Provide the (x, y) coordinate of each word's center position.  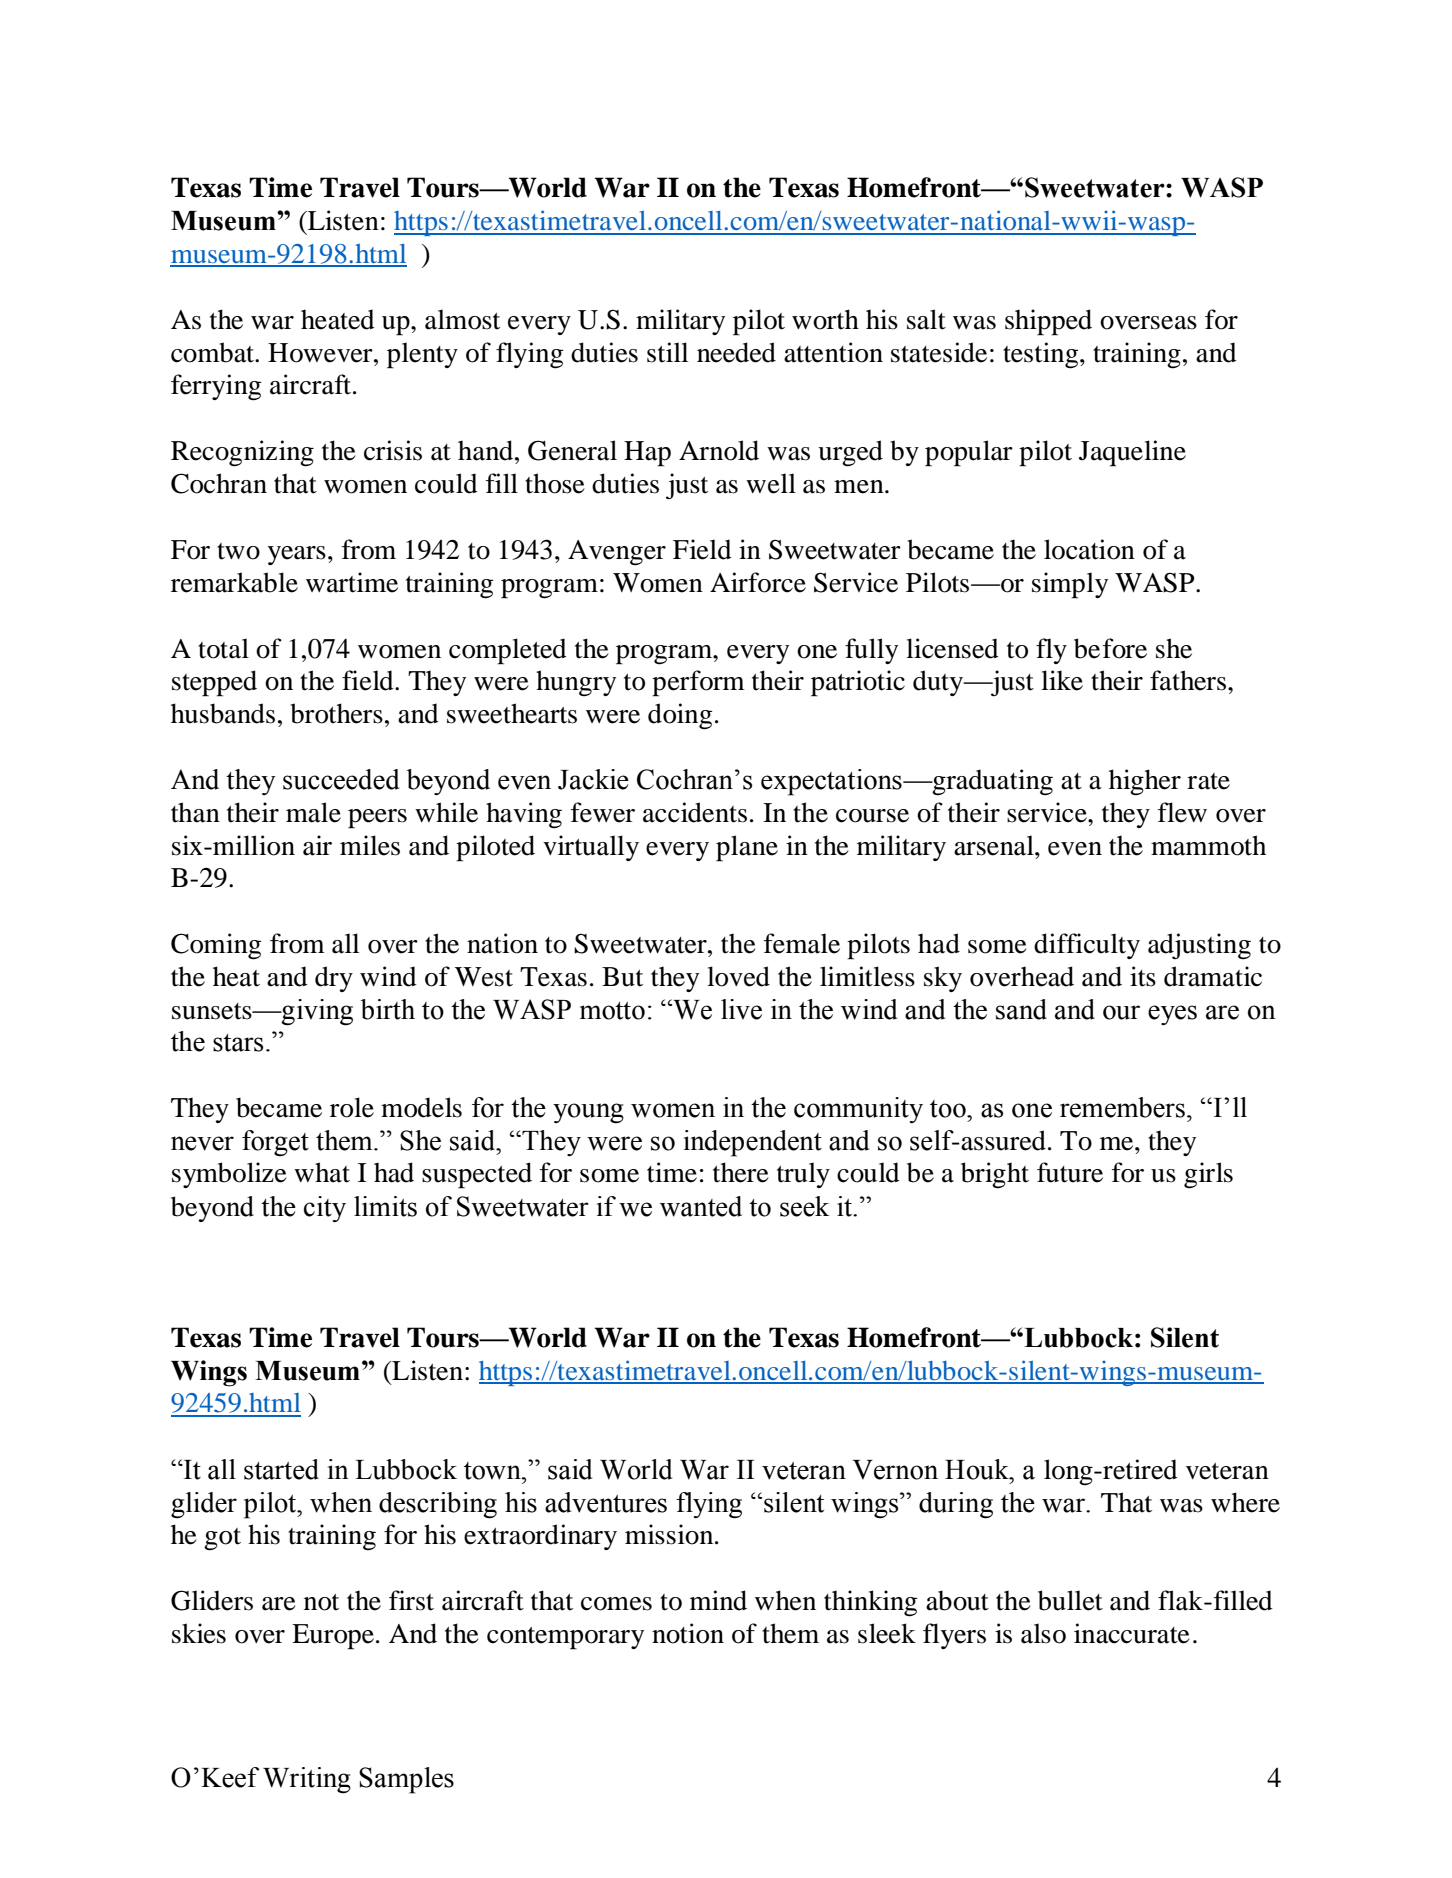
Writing (307, 1780)
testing (1042, 355)
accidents (695, 812)
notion (688, 1633)
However (321, 353)
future (1070, 1172)
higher (1145, 782)
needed (736, 352)
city (325, 1209)
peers (377, 819)
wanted (701, 1206)
